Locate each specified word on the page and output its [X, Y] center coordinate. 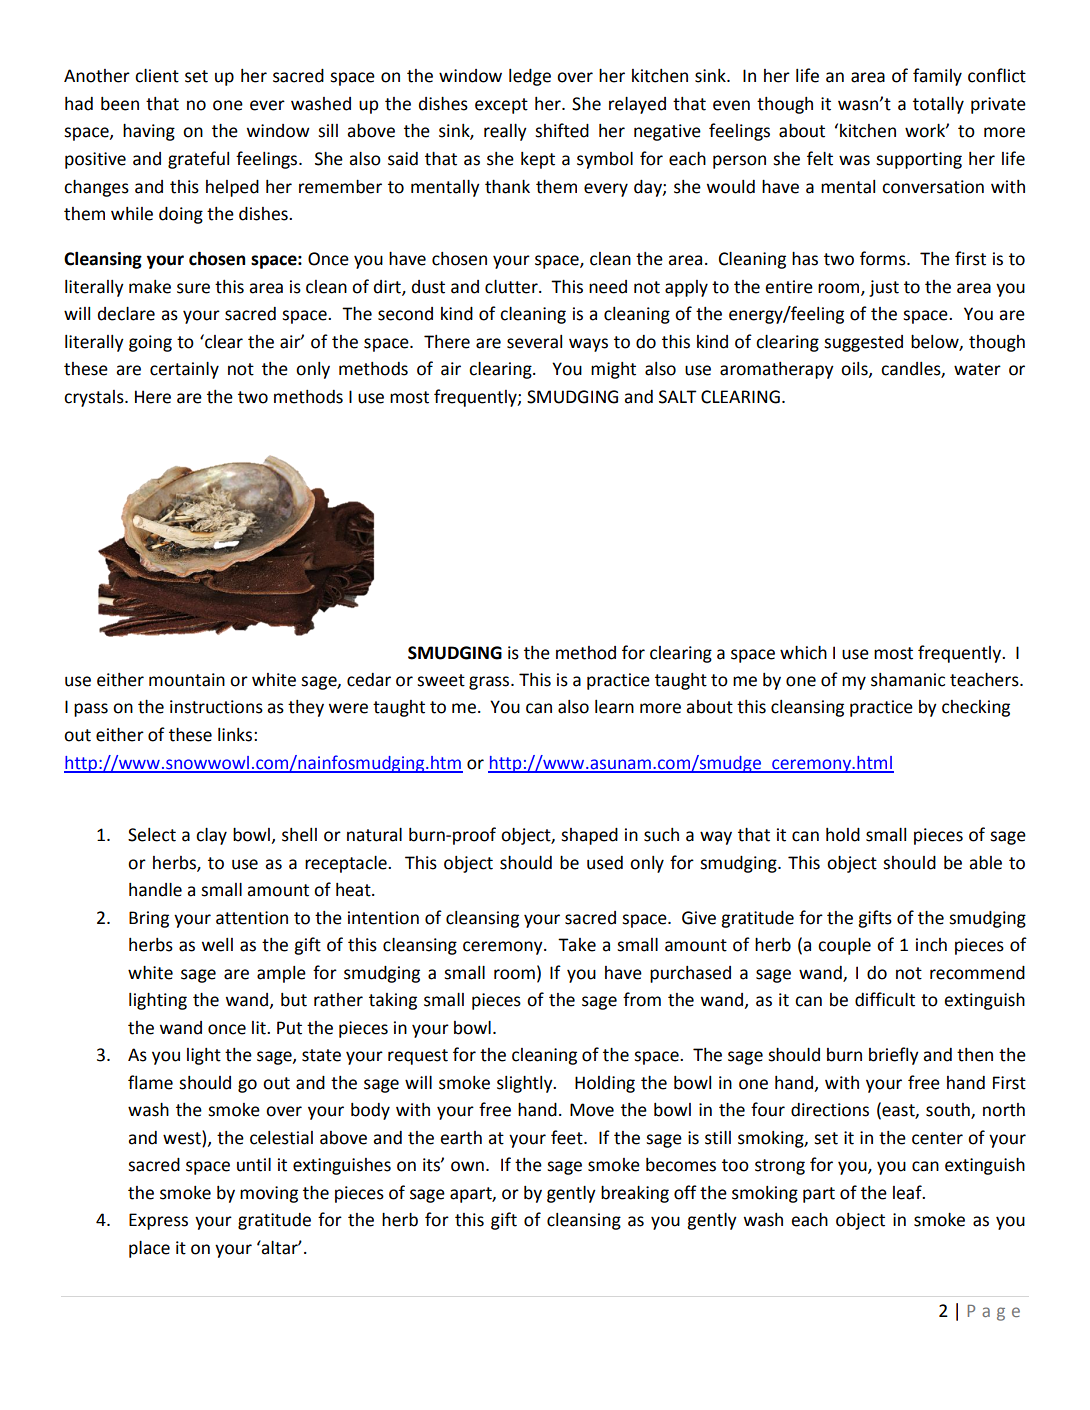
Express [158, 1221]
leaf [908, 1192]
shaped [589, 836]
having [149, 132]
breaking [635, 1194]
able [985, 863]
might [613, 370]
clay [211, 836]
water [977, 369]
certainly [184, 370]
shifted [562, 130]
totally [938, 105]
